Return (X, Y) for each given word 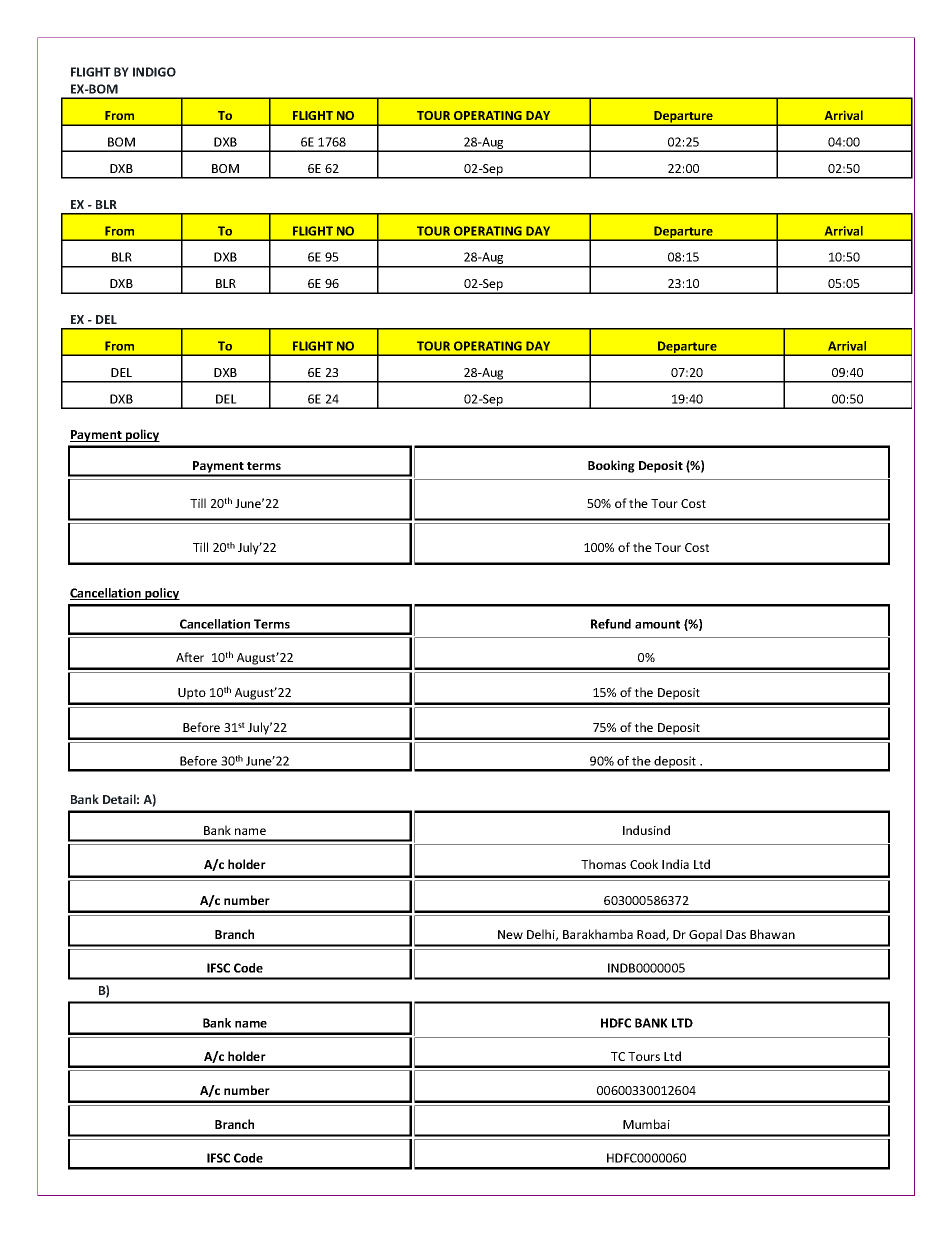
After (190, 657)
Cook (644, 864)
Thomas (603, 864)
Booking (611, 466)
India (675, 864)
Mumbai (646, 1124)
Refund (611, 624)
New (510, 934)
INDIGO (154, 72)
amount (657, 624)
